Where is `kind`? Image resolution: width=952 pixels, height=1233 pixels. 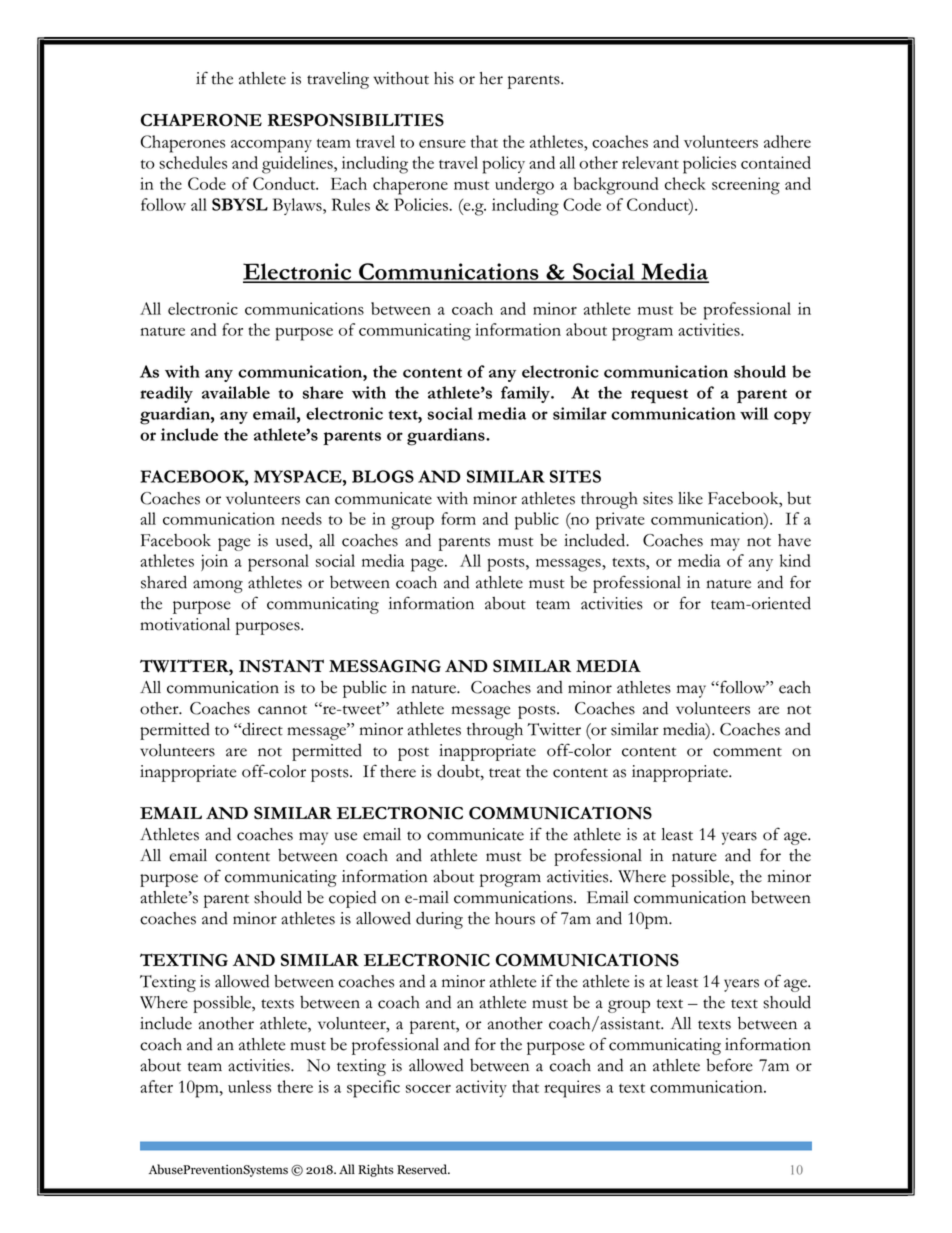
kind is located at coordinates (795, 560).
